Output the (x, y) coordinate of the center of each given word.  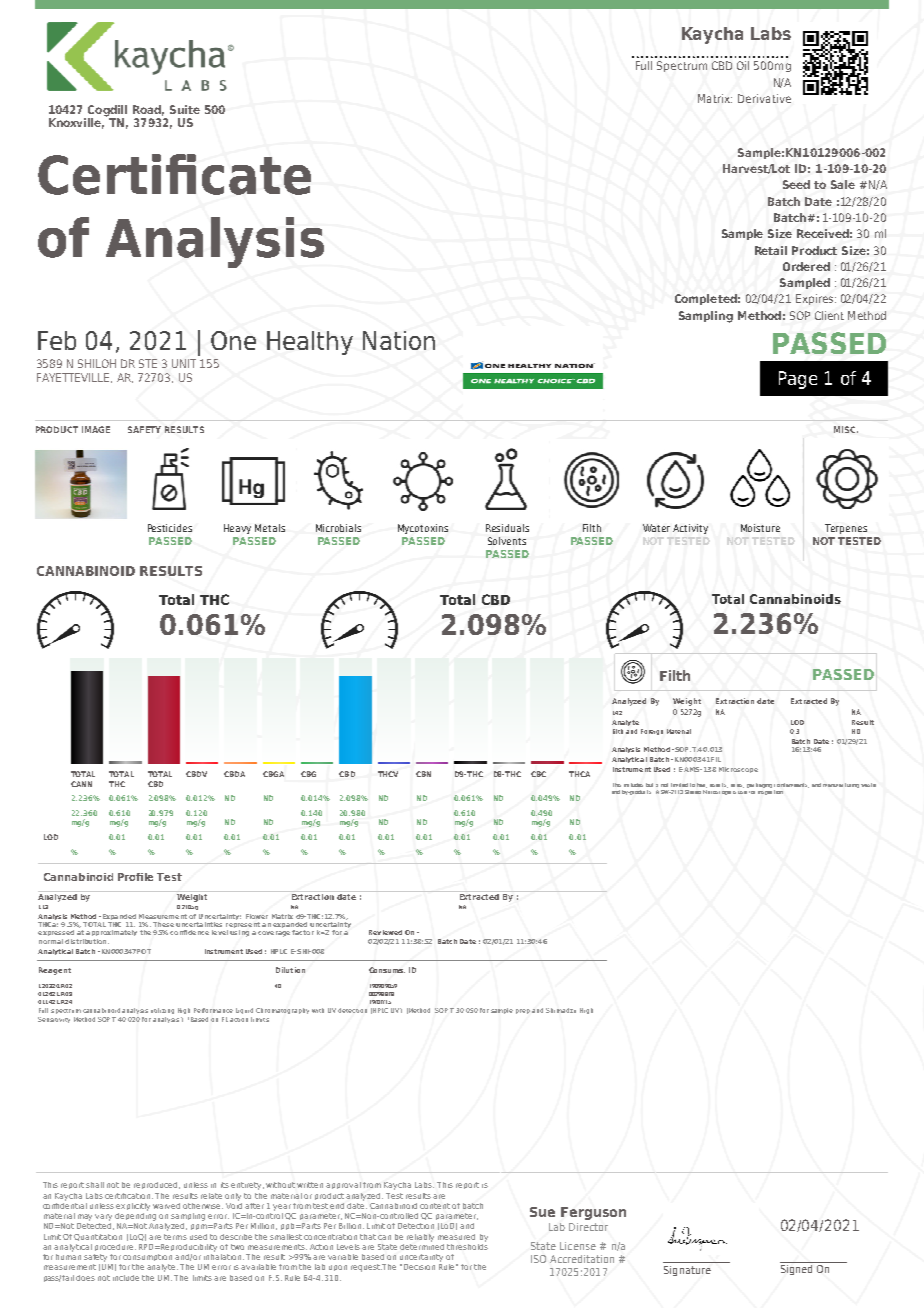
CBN (423, 774)
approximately (111, 933)
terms (175, 1237)
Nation (399, 340)
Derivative (764, 98)
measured (456, 1237)
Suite (185, 109)
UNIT (184, 363)
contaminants (791, 785)
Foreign (652, 732)
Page (798, 380)
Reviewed (385, 932)
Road (148, 110)
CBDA (234, 774)
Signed (796, 1270)
